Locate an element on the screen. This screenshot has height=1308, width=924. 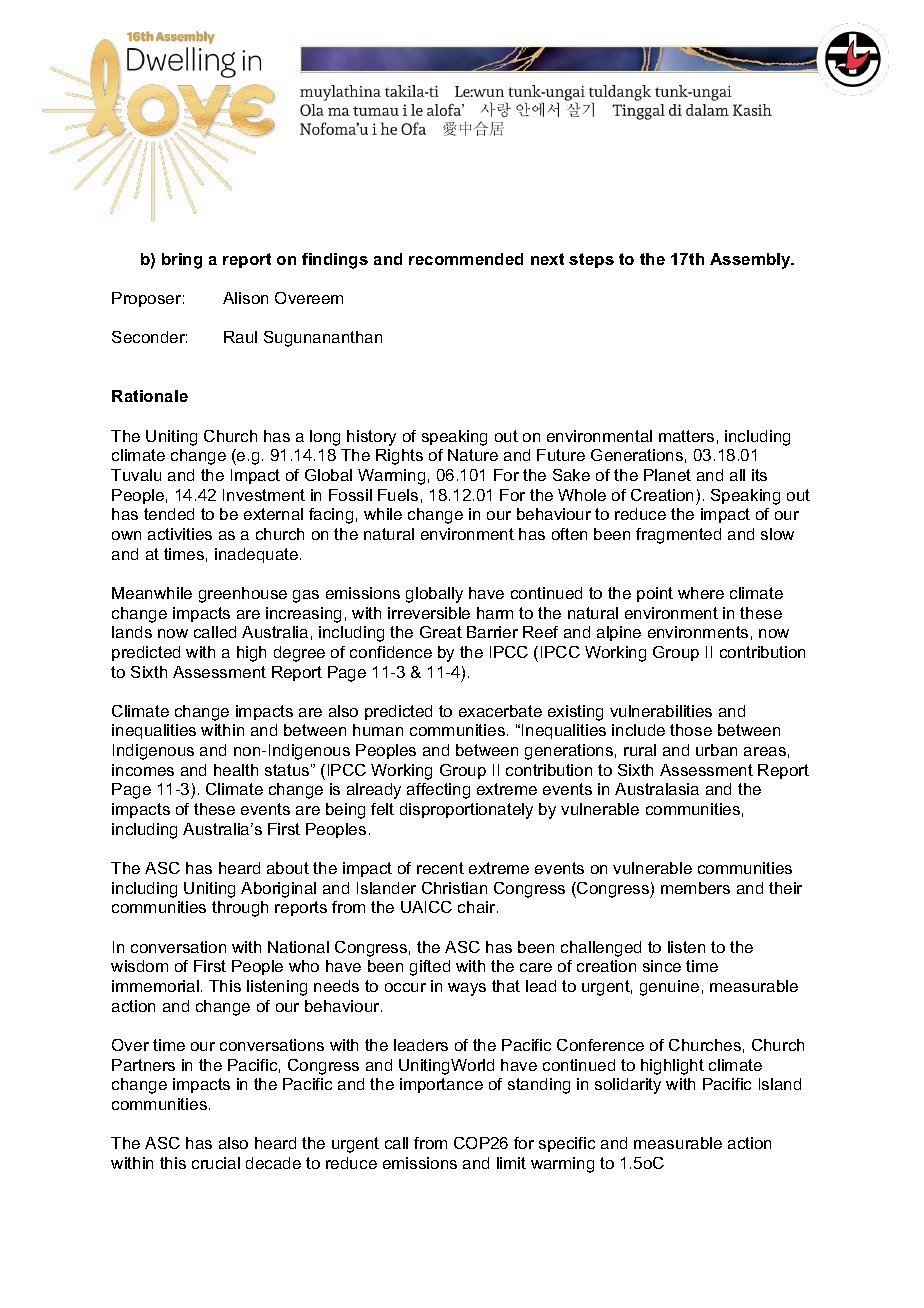
solidarity is located at coordinates (628, 1086).
